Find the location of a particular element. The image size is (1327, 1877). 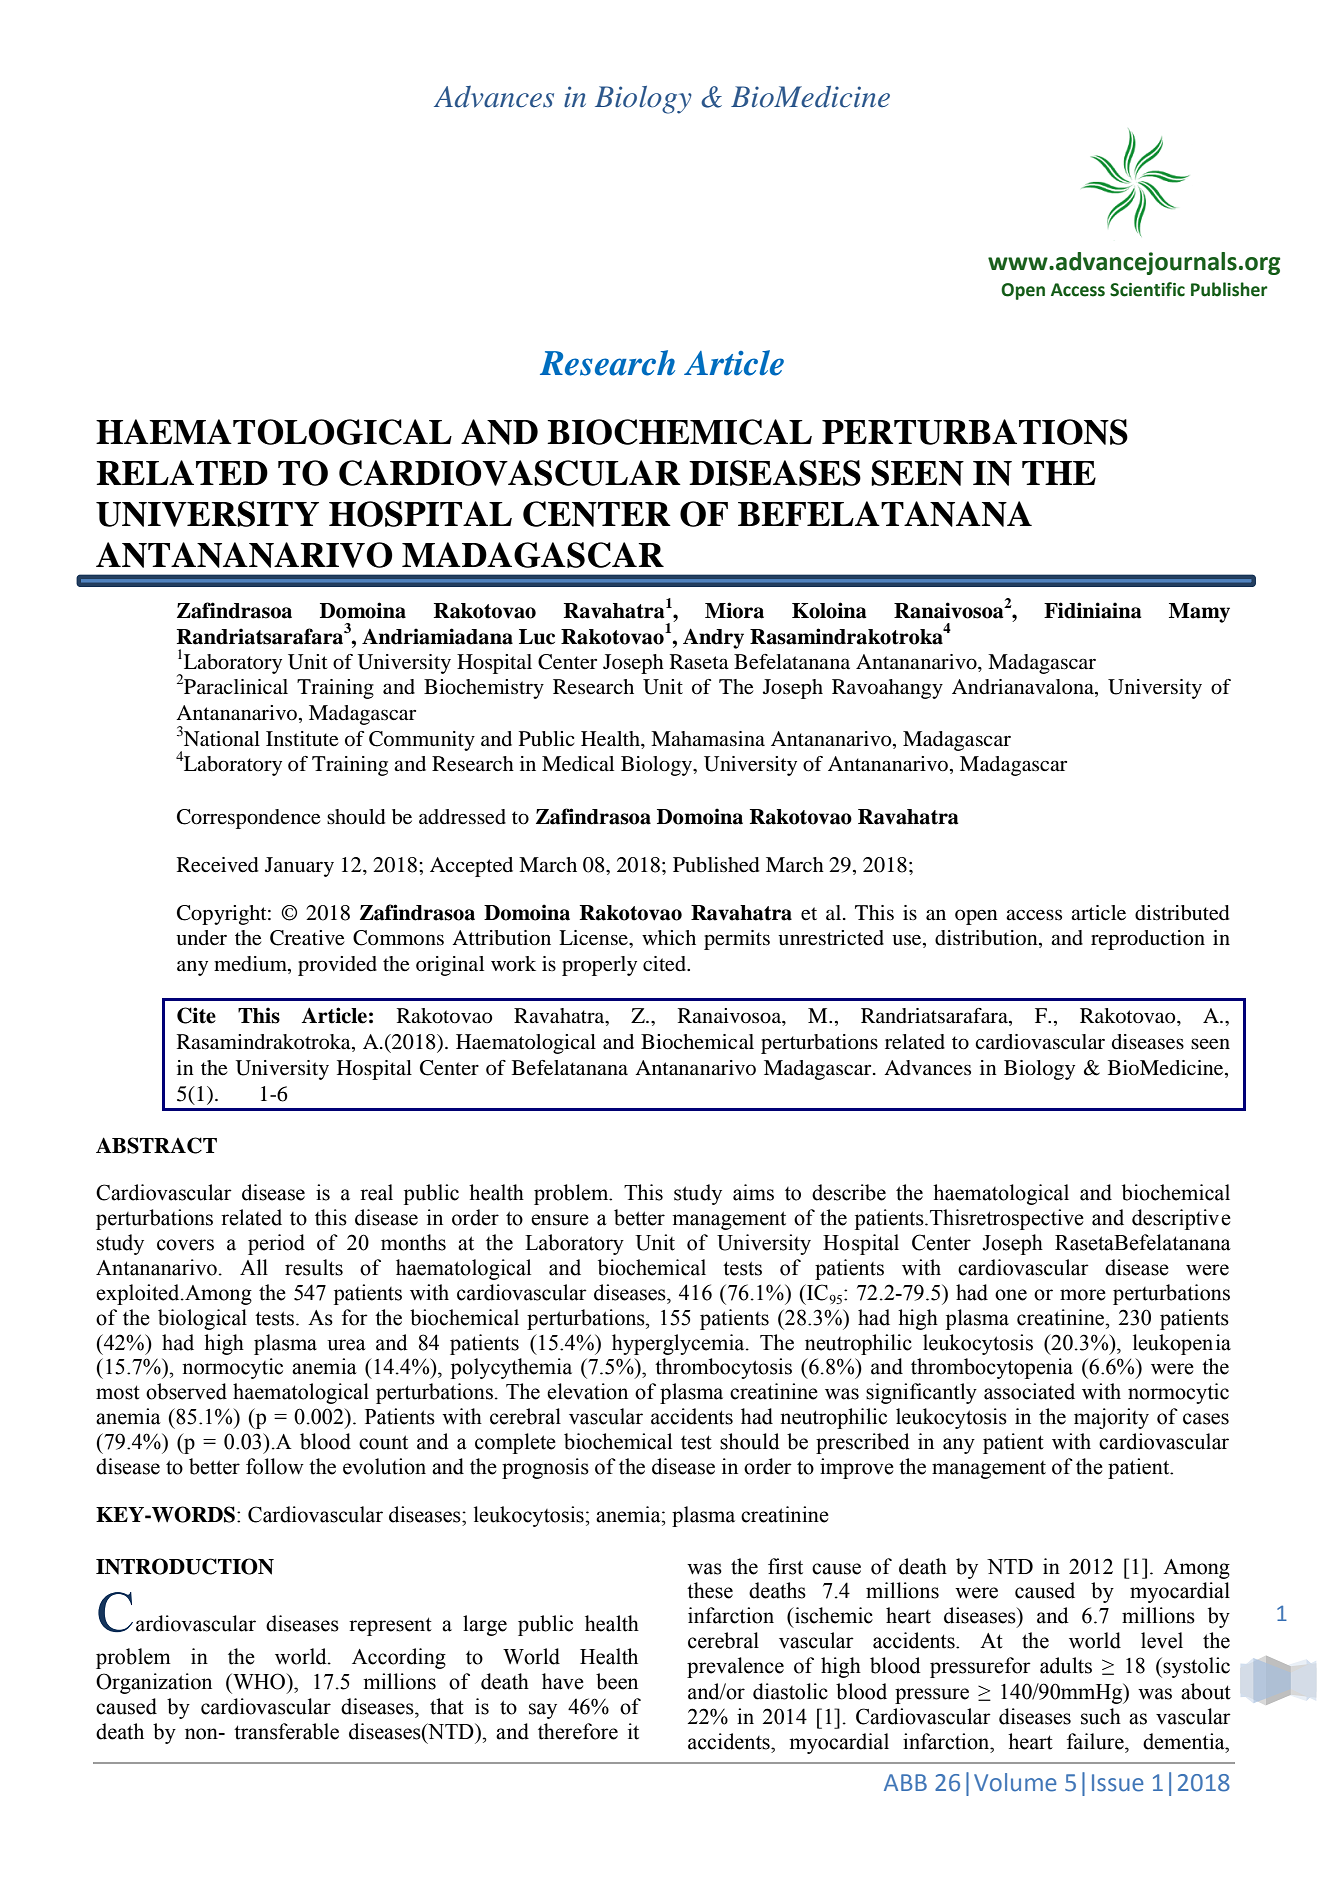

thrombocytosis is located at coordinates (723, 1368).
